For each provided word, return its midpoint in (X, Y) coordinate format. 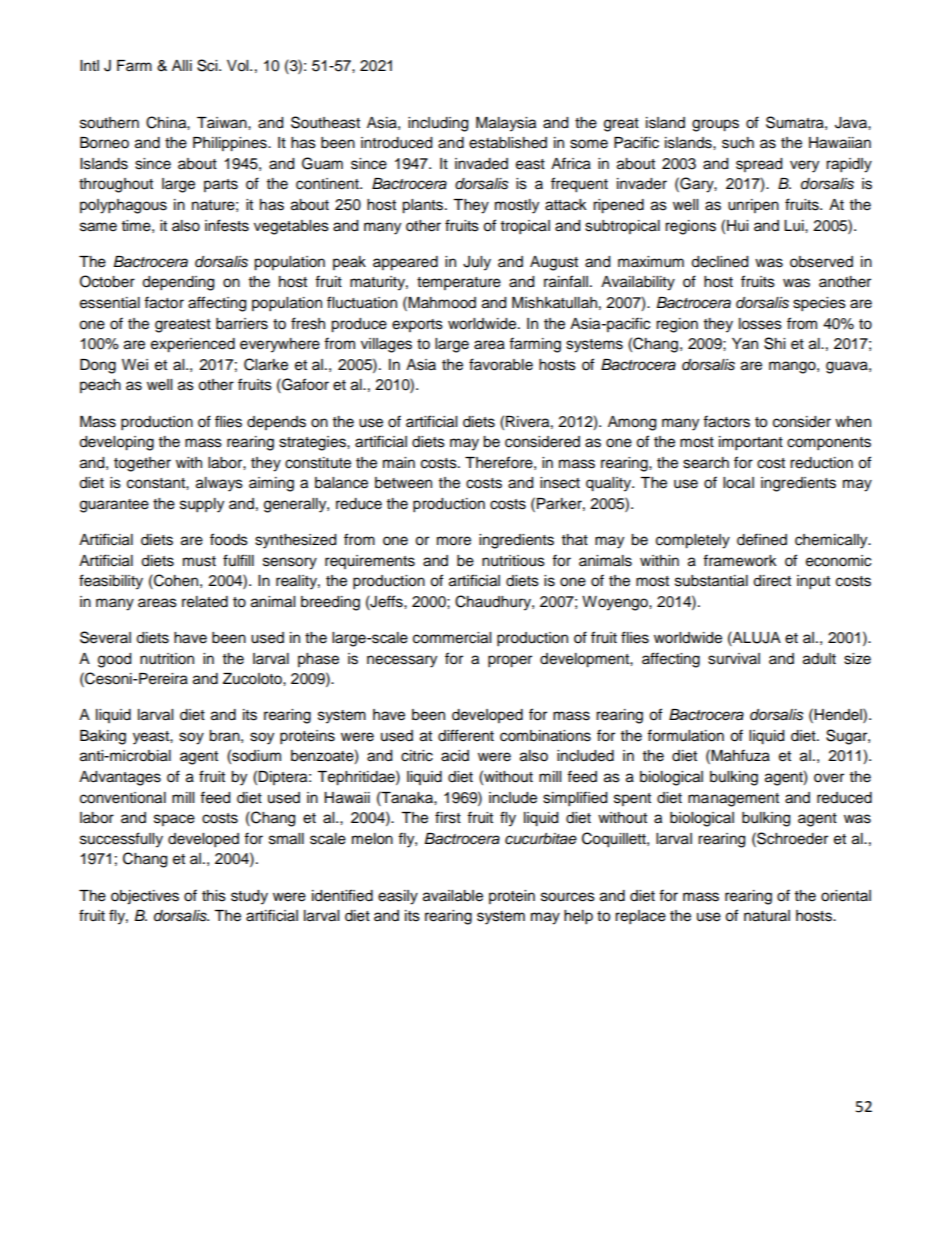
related (205, 602)
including (438, 124)
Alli (182, 65)
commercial (452, 638)
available (453, 896)
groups (715, 125)
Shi (774, 343)
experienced (193, 345)
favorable (501, 364)
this (214, 896)
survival (734, 659)
